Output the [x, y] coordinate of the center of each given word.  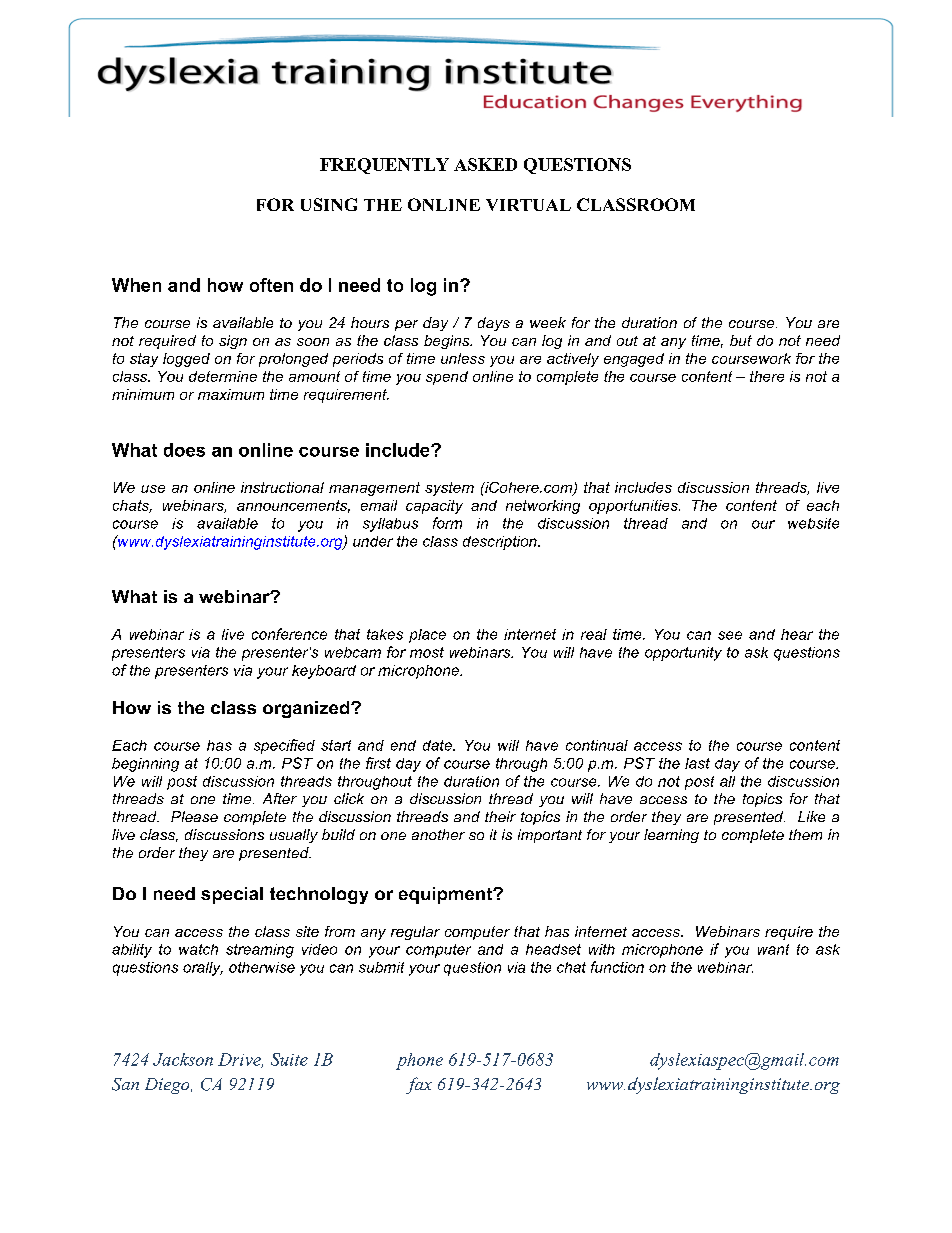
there [767, 376]
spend [447, 378]
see [730, 635]
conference [289, 634]
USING [329, 204]
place [427, 636]
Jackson [183, 1059]
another [438, 834]
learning [671, 836]
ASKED [485, 164]
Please [194, 816]
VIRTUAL [528, 205]
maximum [231, 394]
